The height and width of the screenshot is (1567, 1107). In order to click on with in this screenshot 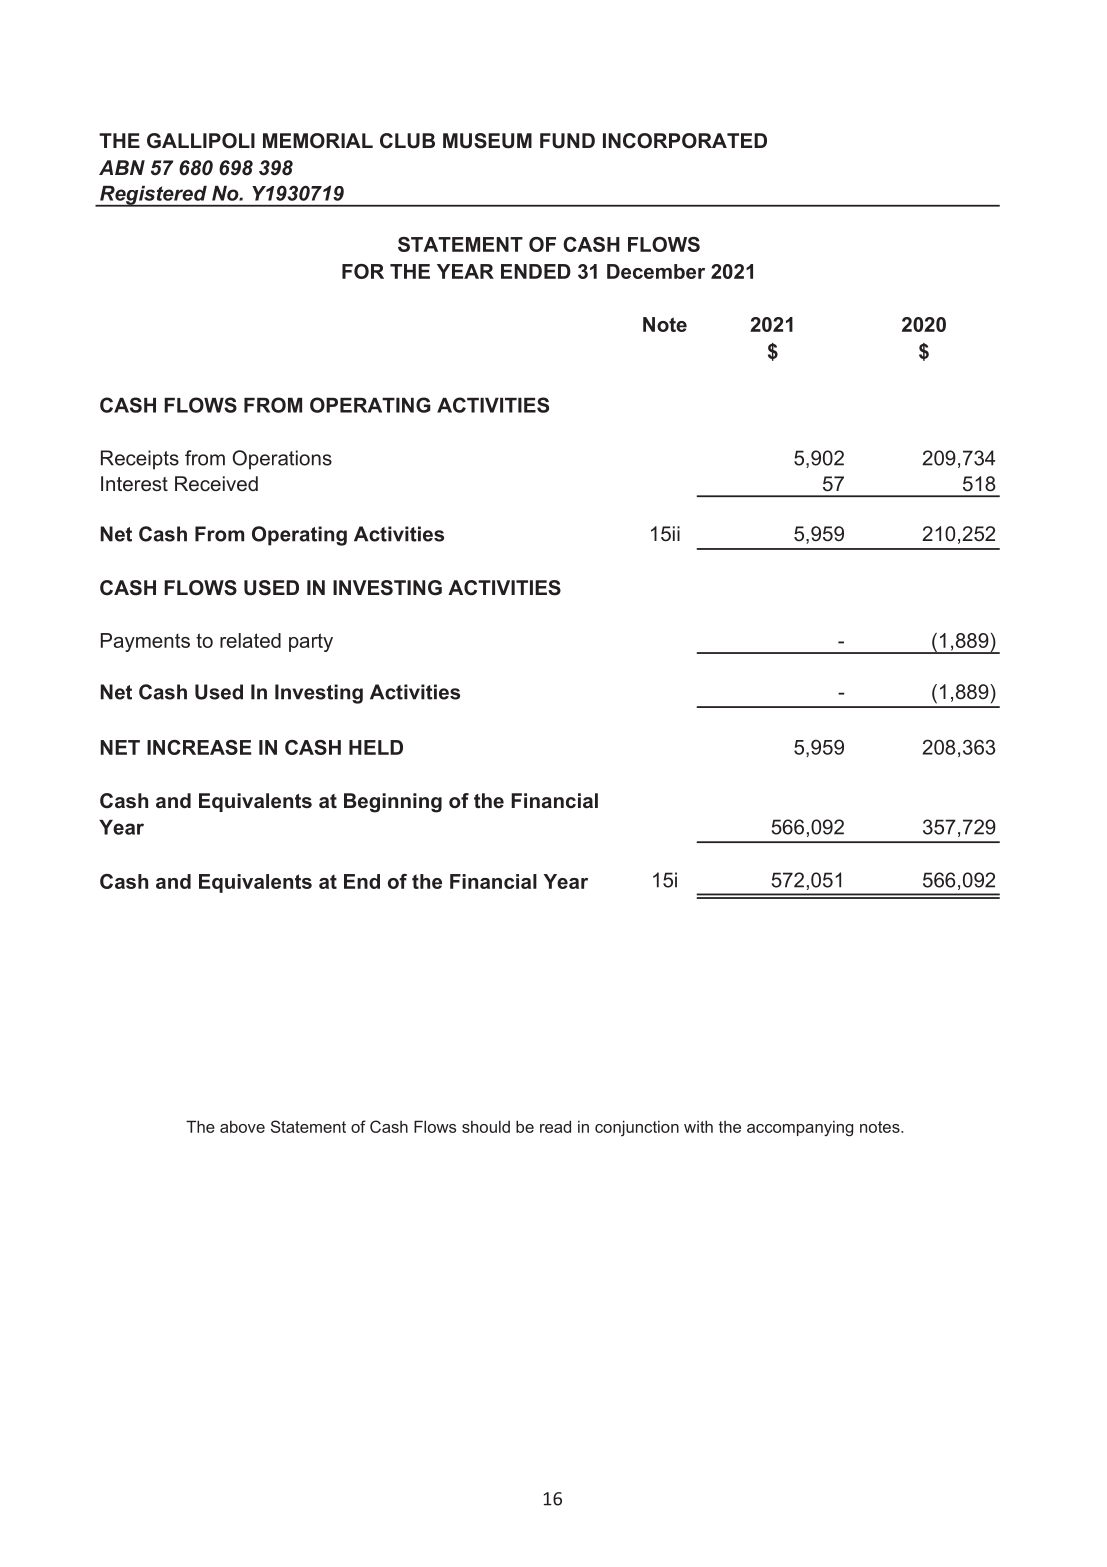, I will do `click(698, 1126)`.
